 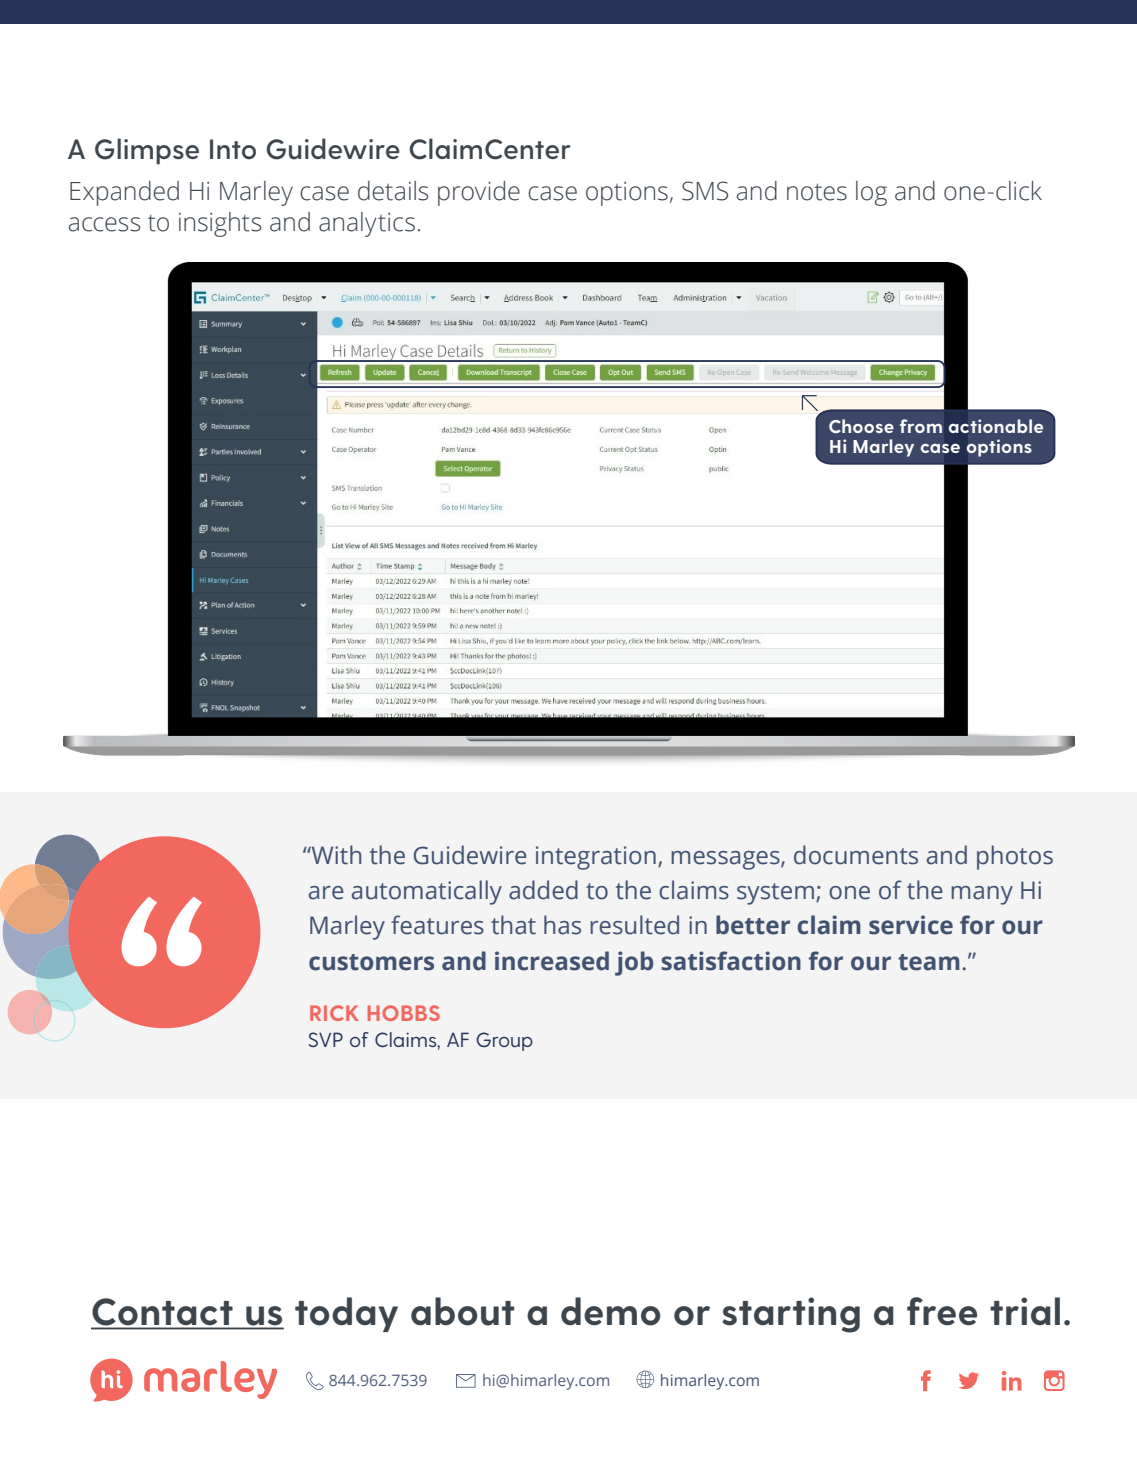 I want to click on provide, so click(x=479, y=193).
